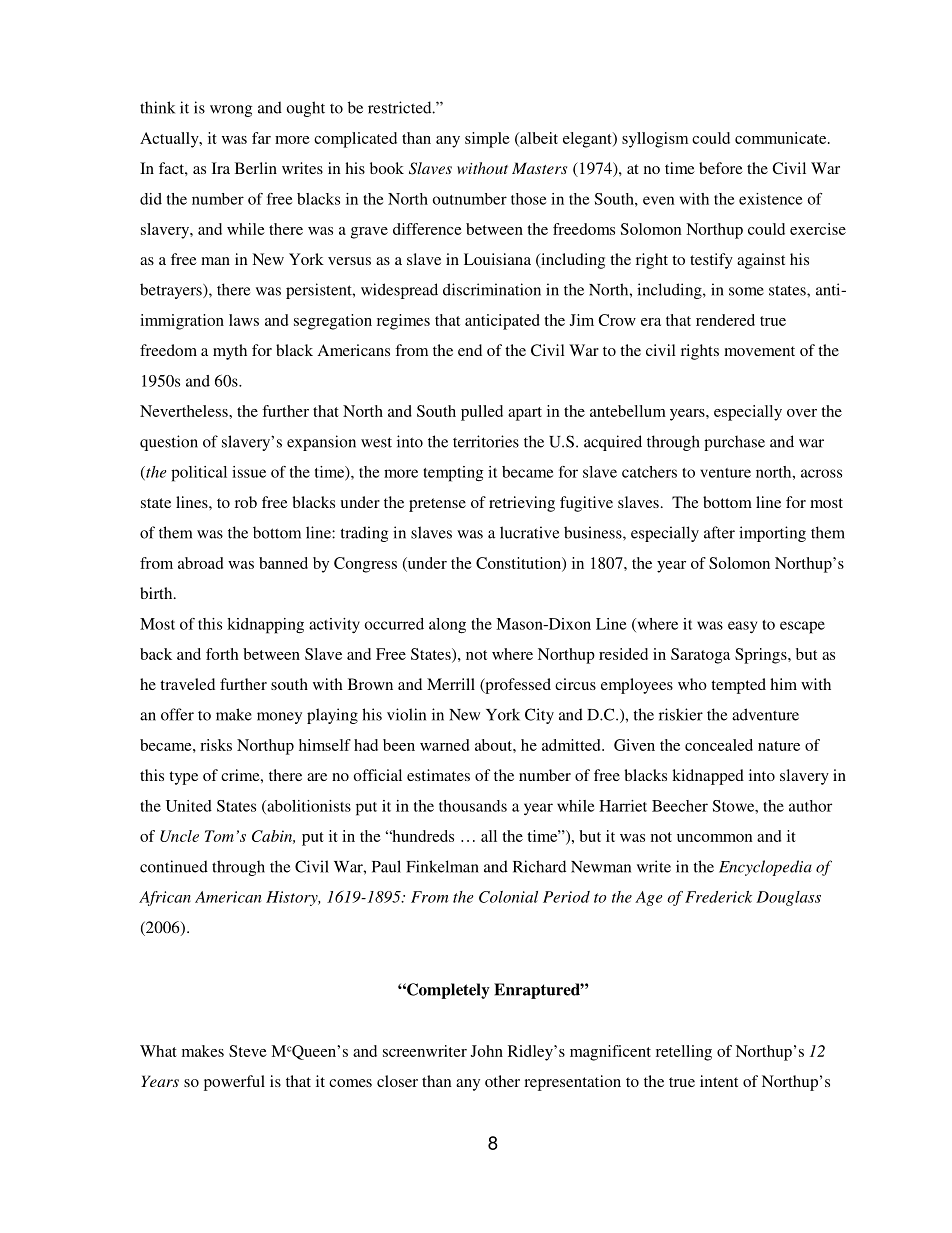  What do you see at coordinates (261, 138) in the image?
I see `far` at bounding box center [261, 138].
